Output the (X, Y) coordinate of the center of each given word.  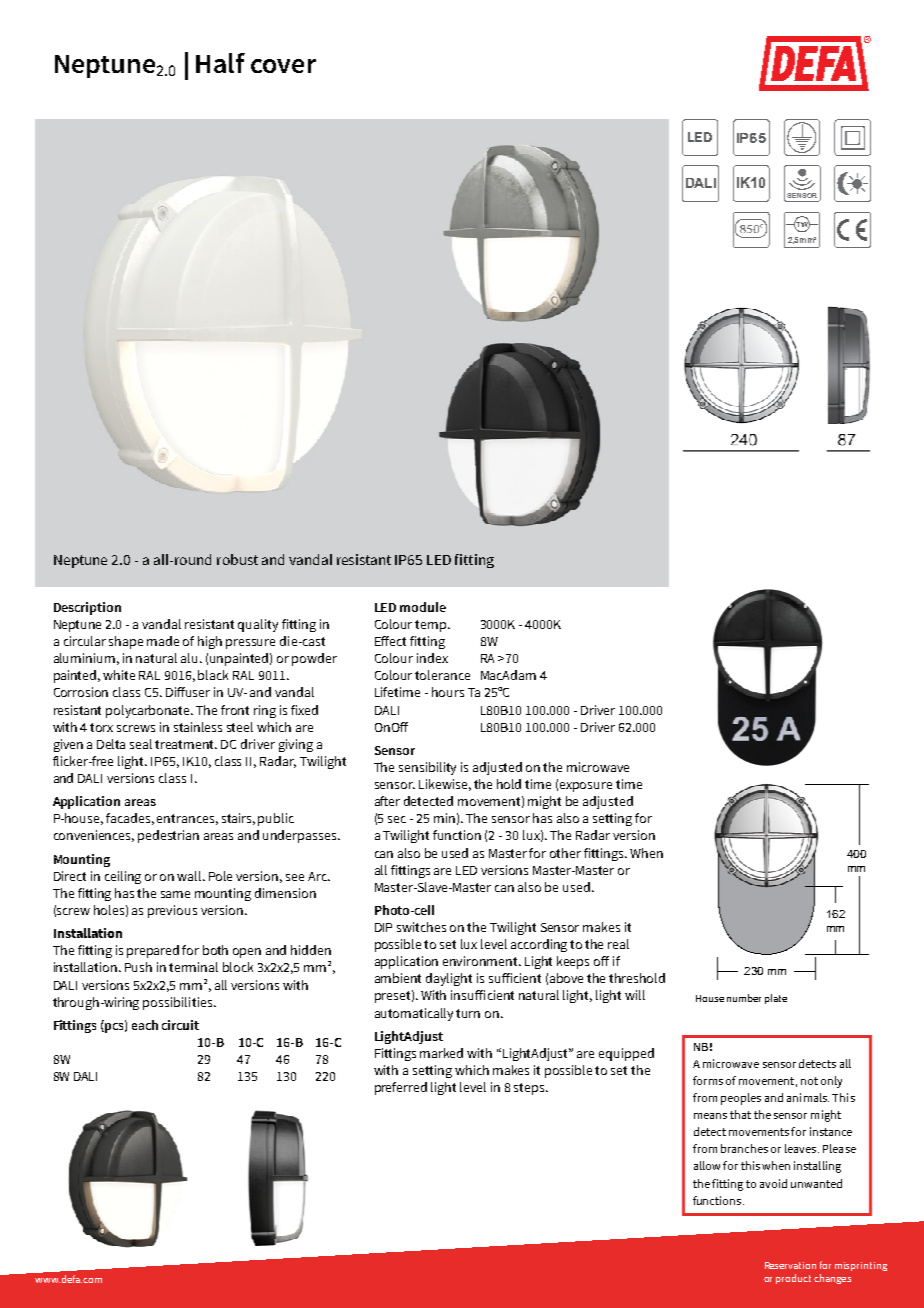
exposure (586, 787)
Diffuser (188, 692)
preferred (401, 1088)
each (145, 1025)
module (423, 607)
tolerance (442, 675)
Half (220, 63)
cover (283, 66)
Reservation (790, 1265)
